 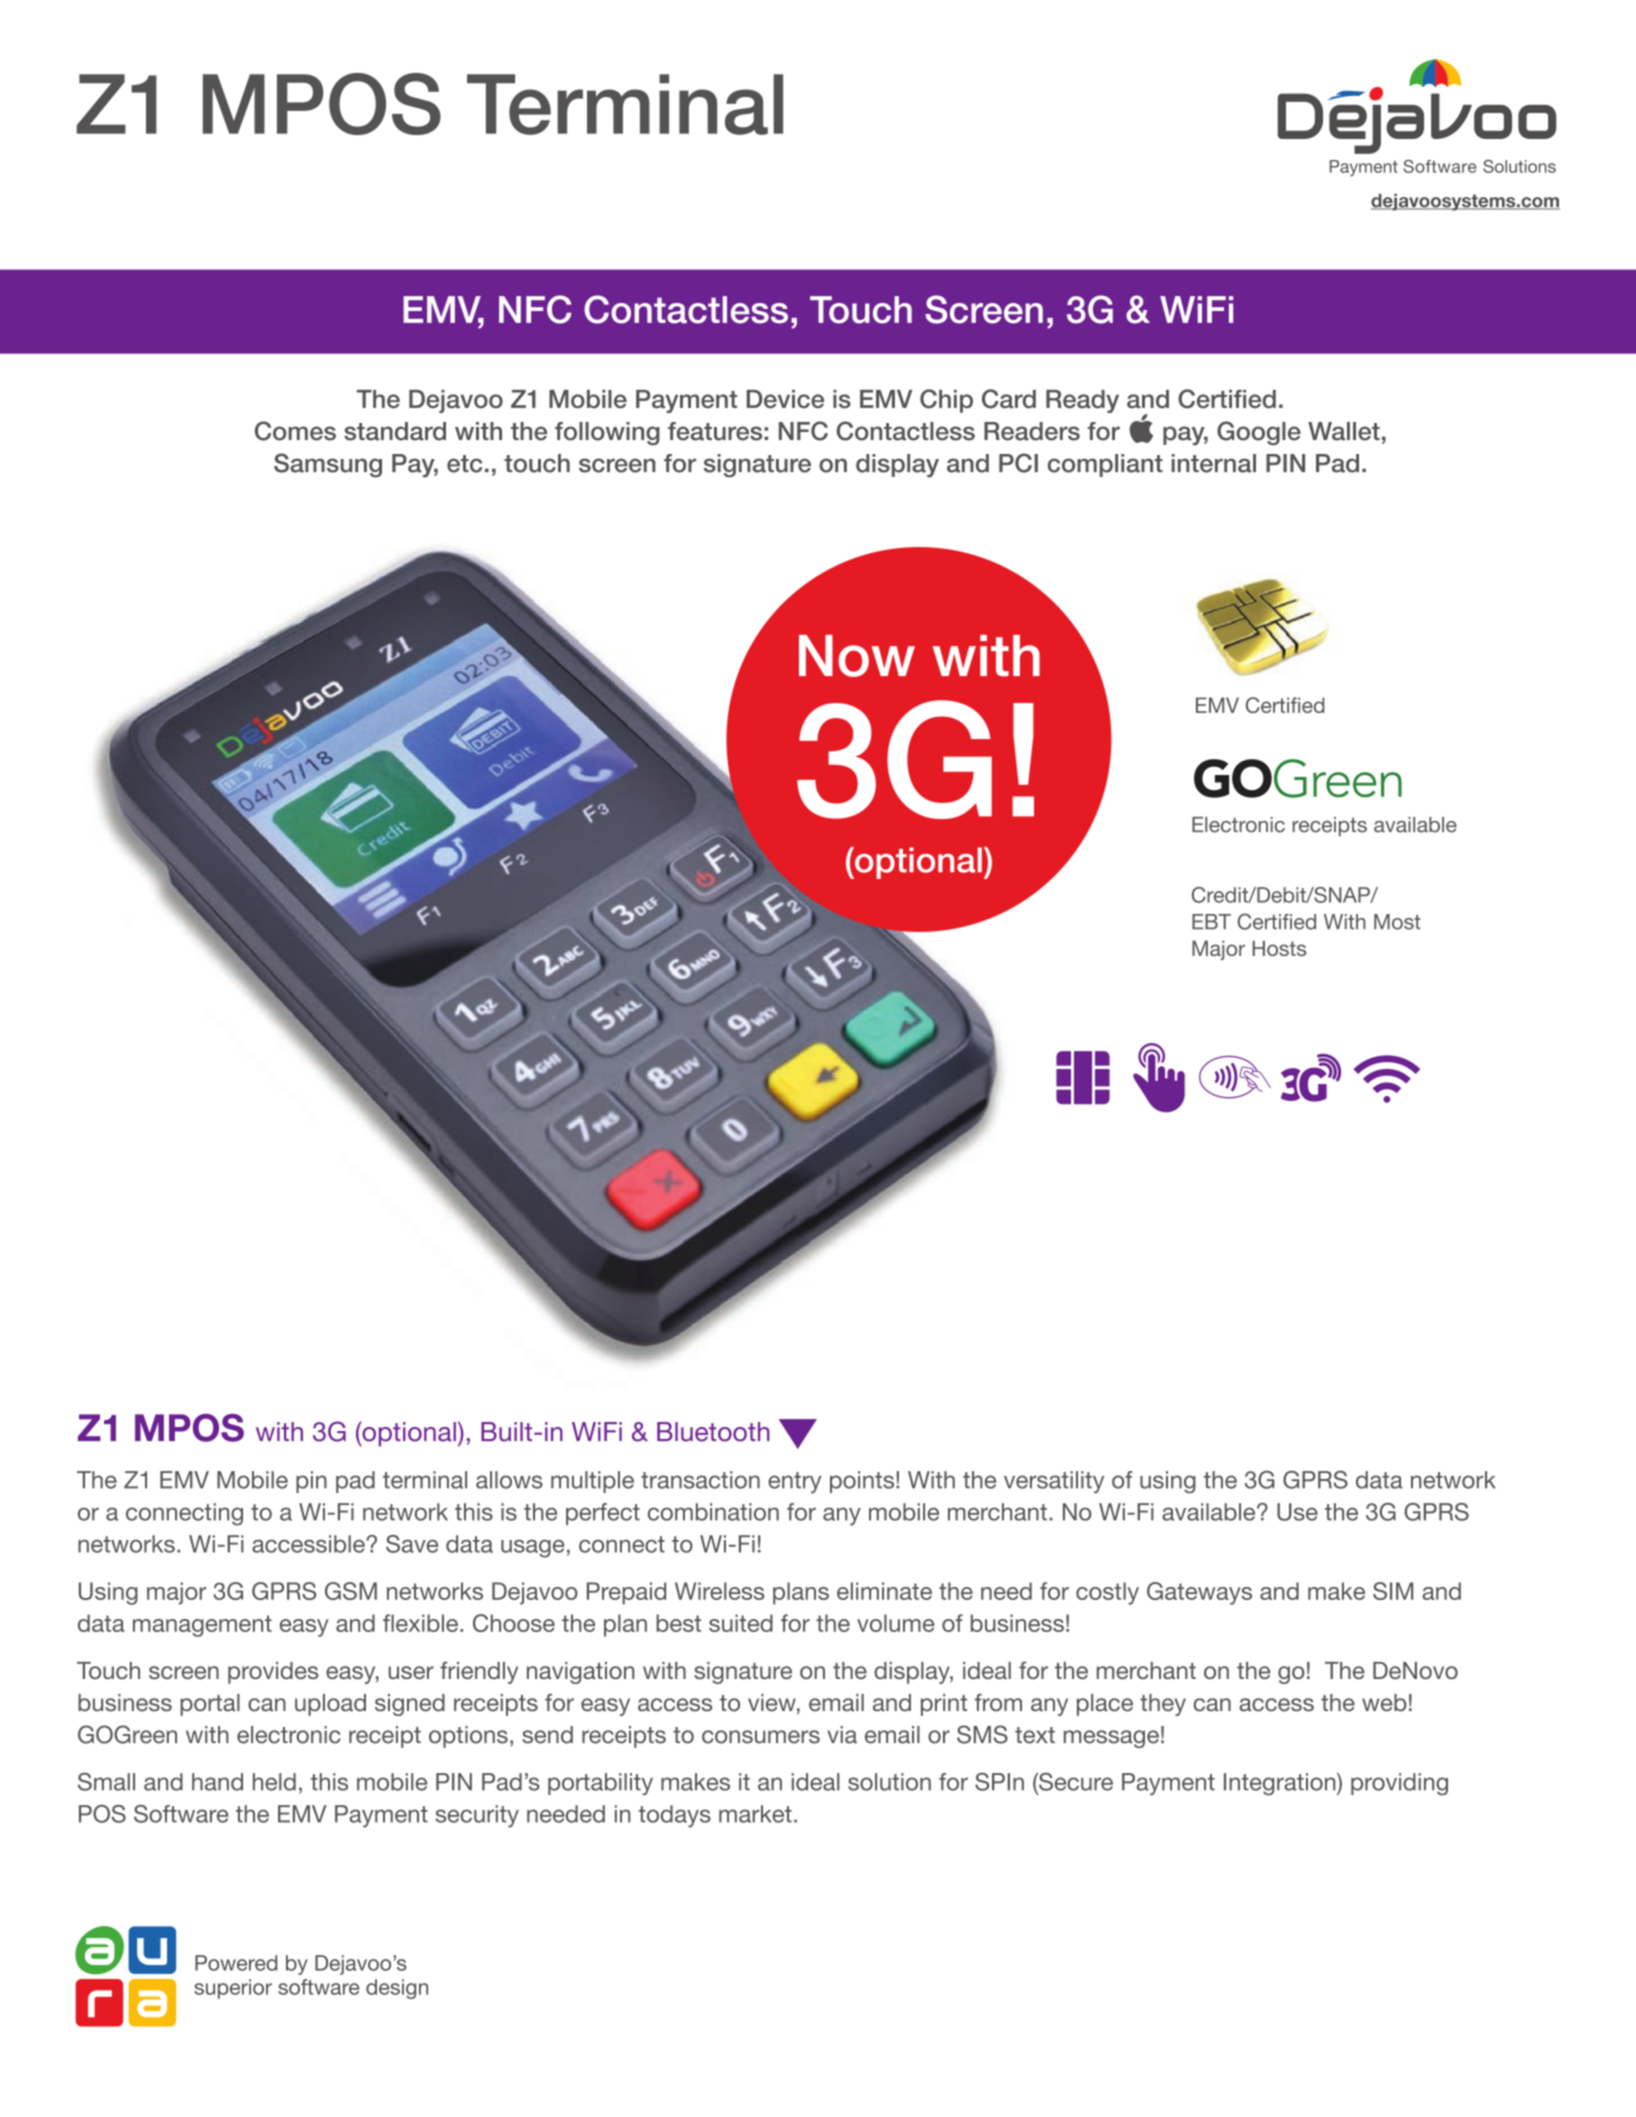 What do you see at coordinates (236, 1963) in the screenshot?
I see `Powered` at bounding box center [236, 1963].
